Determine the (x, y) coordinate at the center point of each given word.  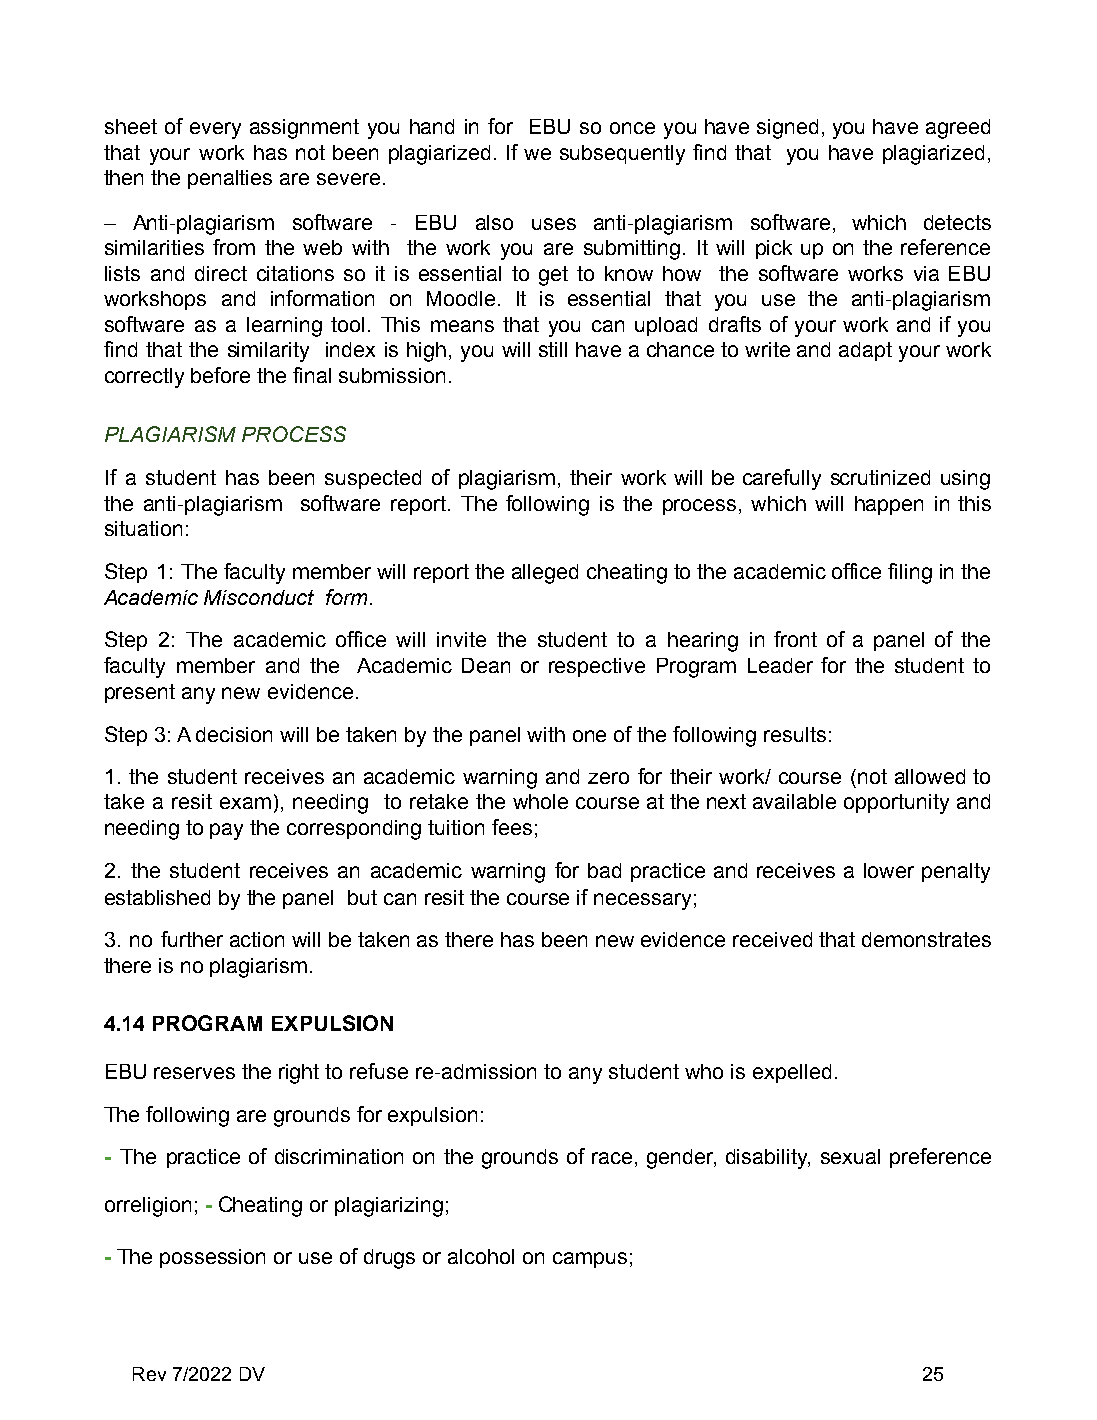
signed (787, 129)
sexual (850, 1156)
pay (226, 831)
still (553, 349)
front (795, 639)
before (220, 375)
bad (604, 870)
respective (597, 667)
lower (889, 870)
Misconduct (259, 597)
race (612, 1158)
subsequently (622, 155)
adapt (865, 351)
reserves (194, 1073)
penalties (230, 179)
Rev (149, 1374)
